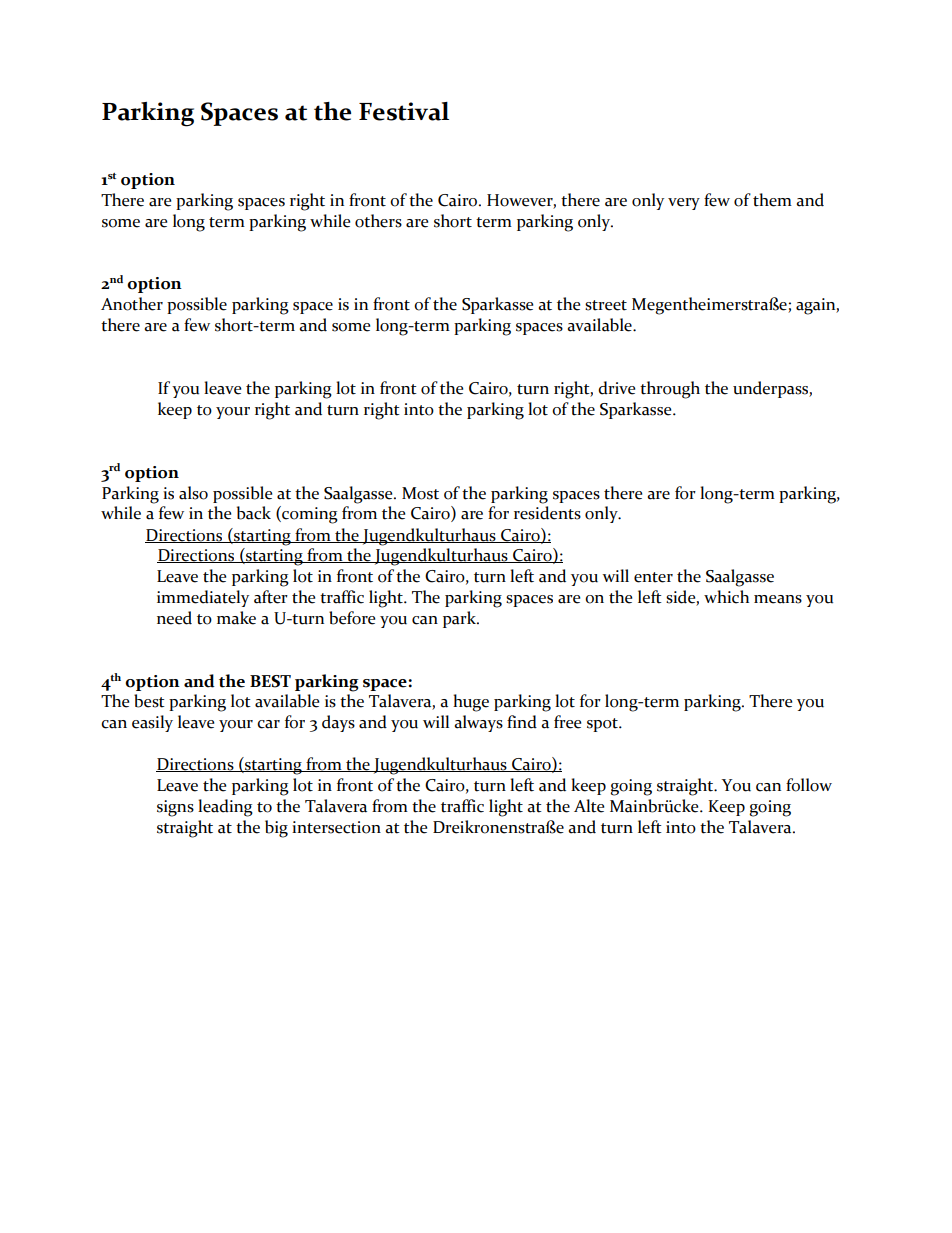 This image has height=1233, width=952. What do you see at coordinates (772, 200) in the image?
I see `them` at bounding box center [772, 200].
